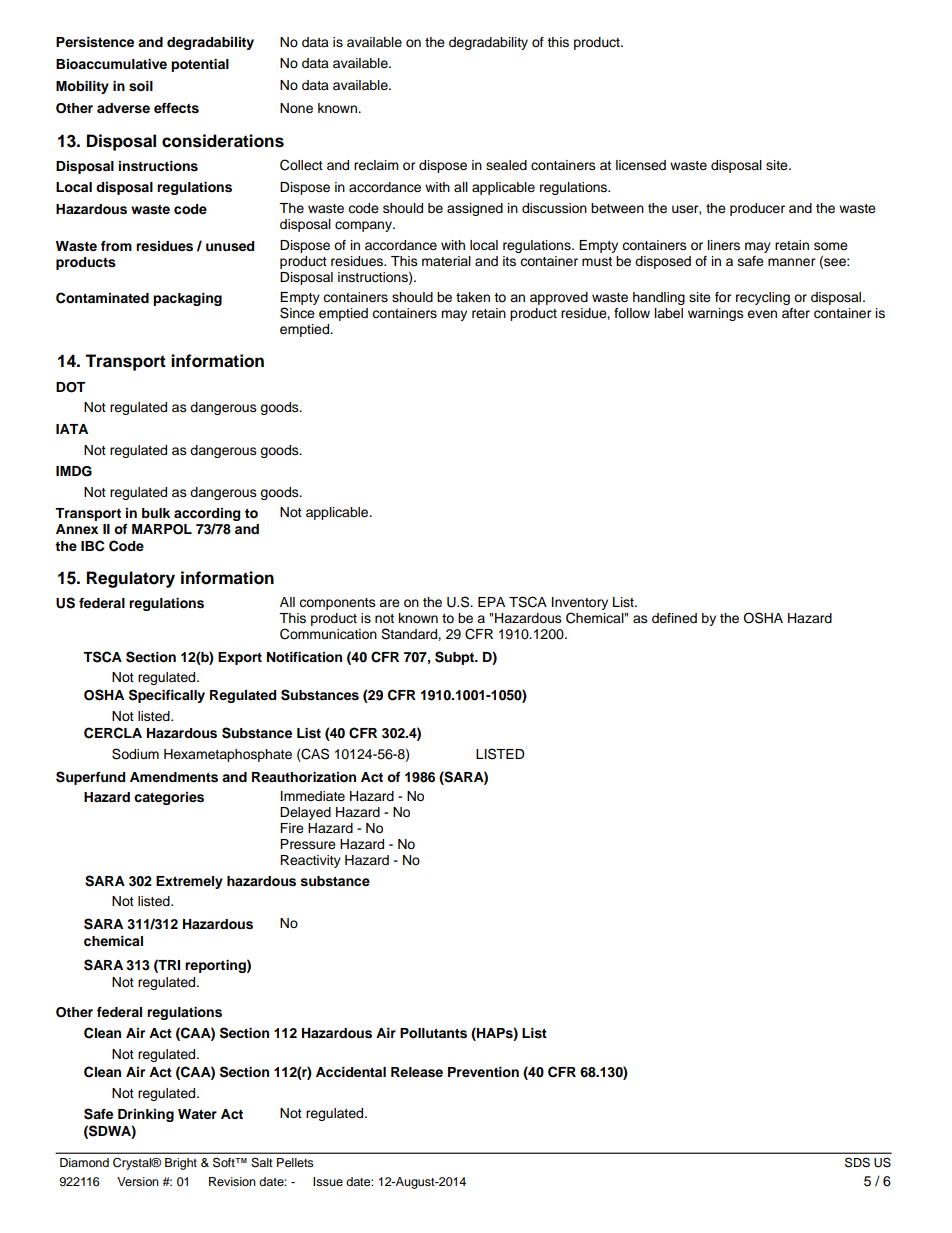 This screenshot has height=1233, width=952. I want to click on Release, so click(417, 1072).
